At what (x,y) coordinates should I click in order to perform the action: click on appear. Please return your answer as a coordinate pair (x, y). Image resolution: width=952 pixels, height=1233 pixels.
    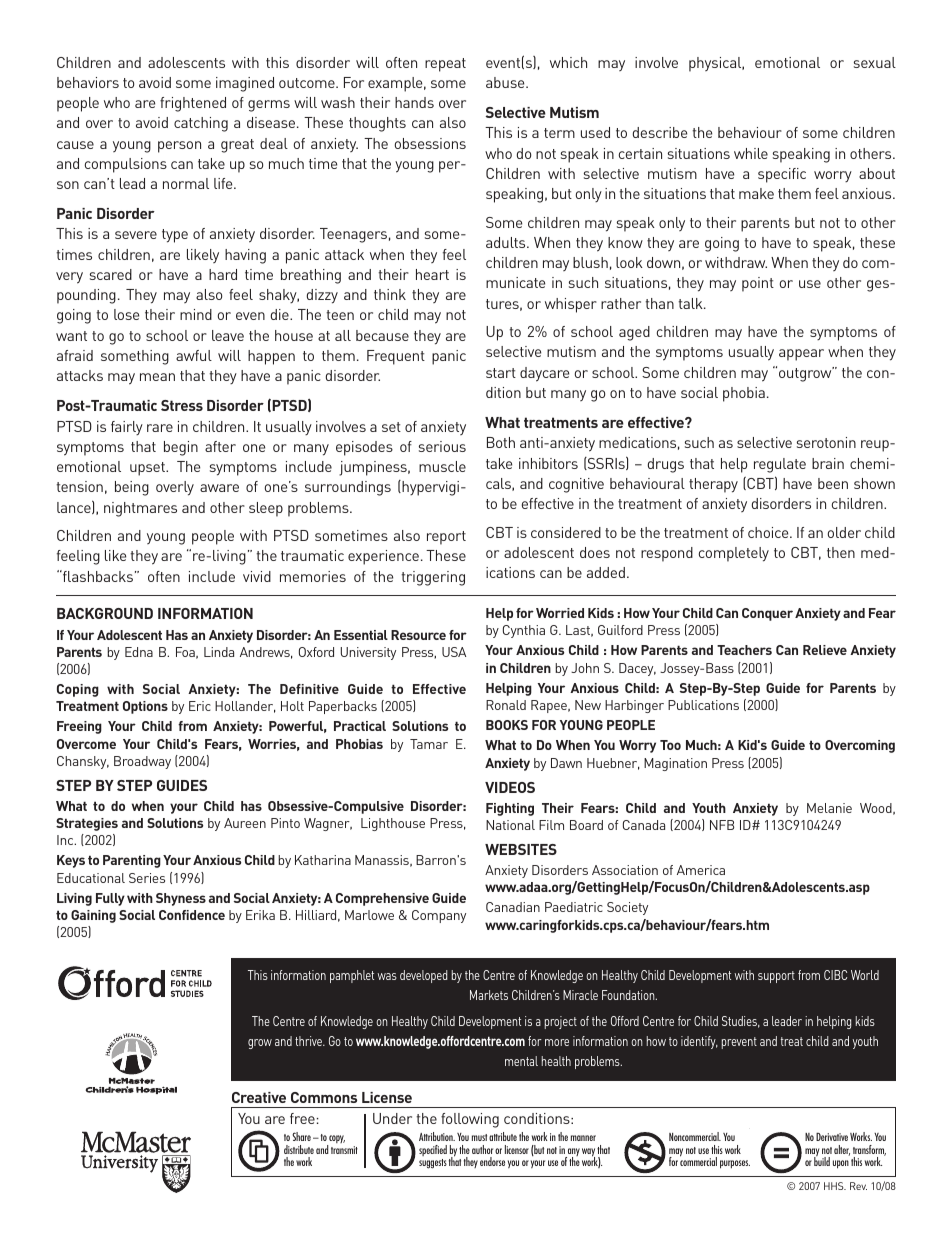
    Looking at the image, I should click on (801, 355).
